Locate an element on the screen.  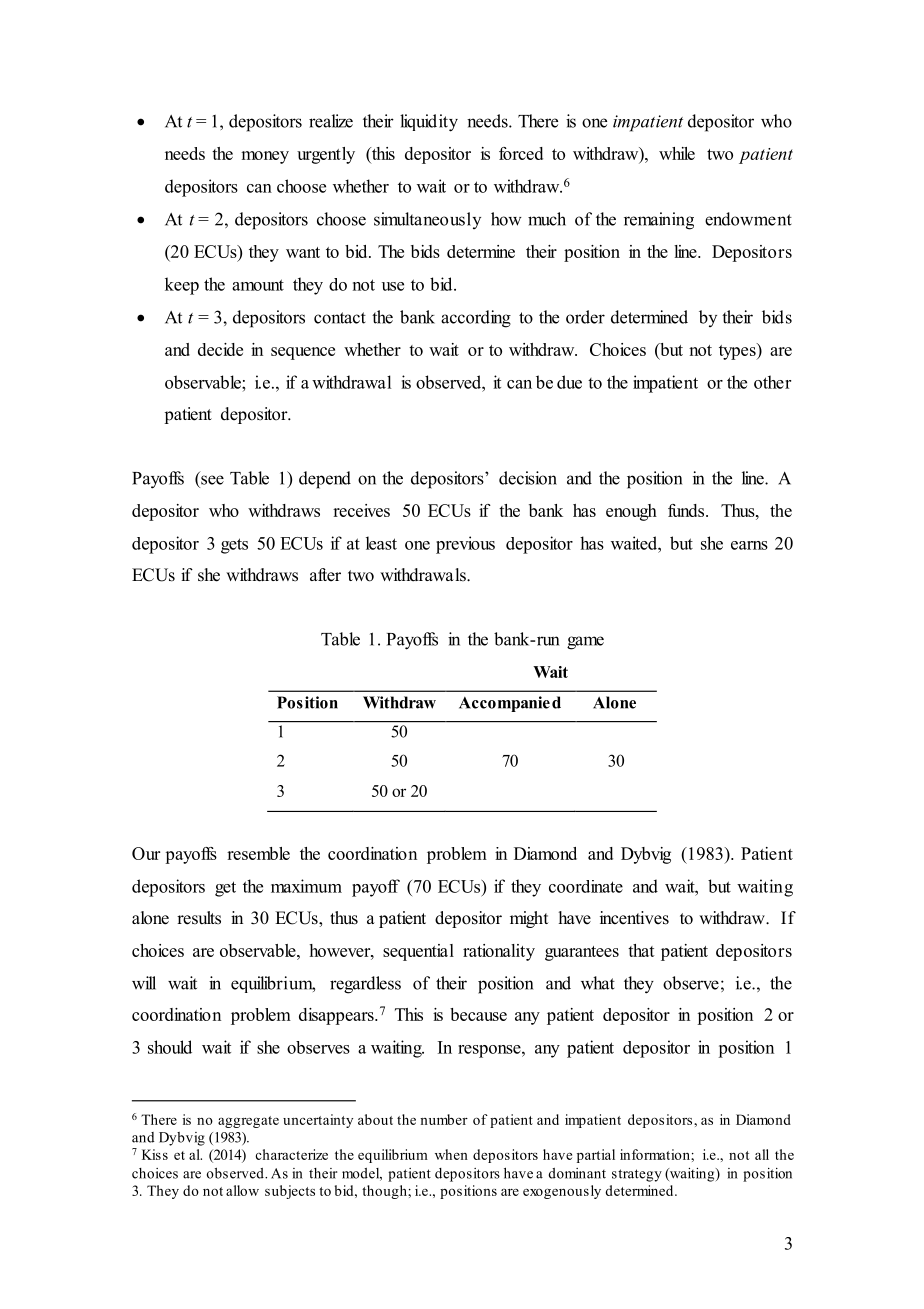
allow is located at coordinates (242, 1190).
